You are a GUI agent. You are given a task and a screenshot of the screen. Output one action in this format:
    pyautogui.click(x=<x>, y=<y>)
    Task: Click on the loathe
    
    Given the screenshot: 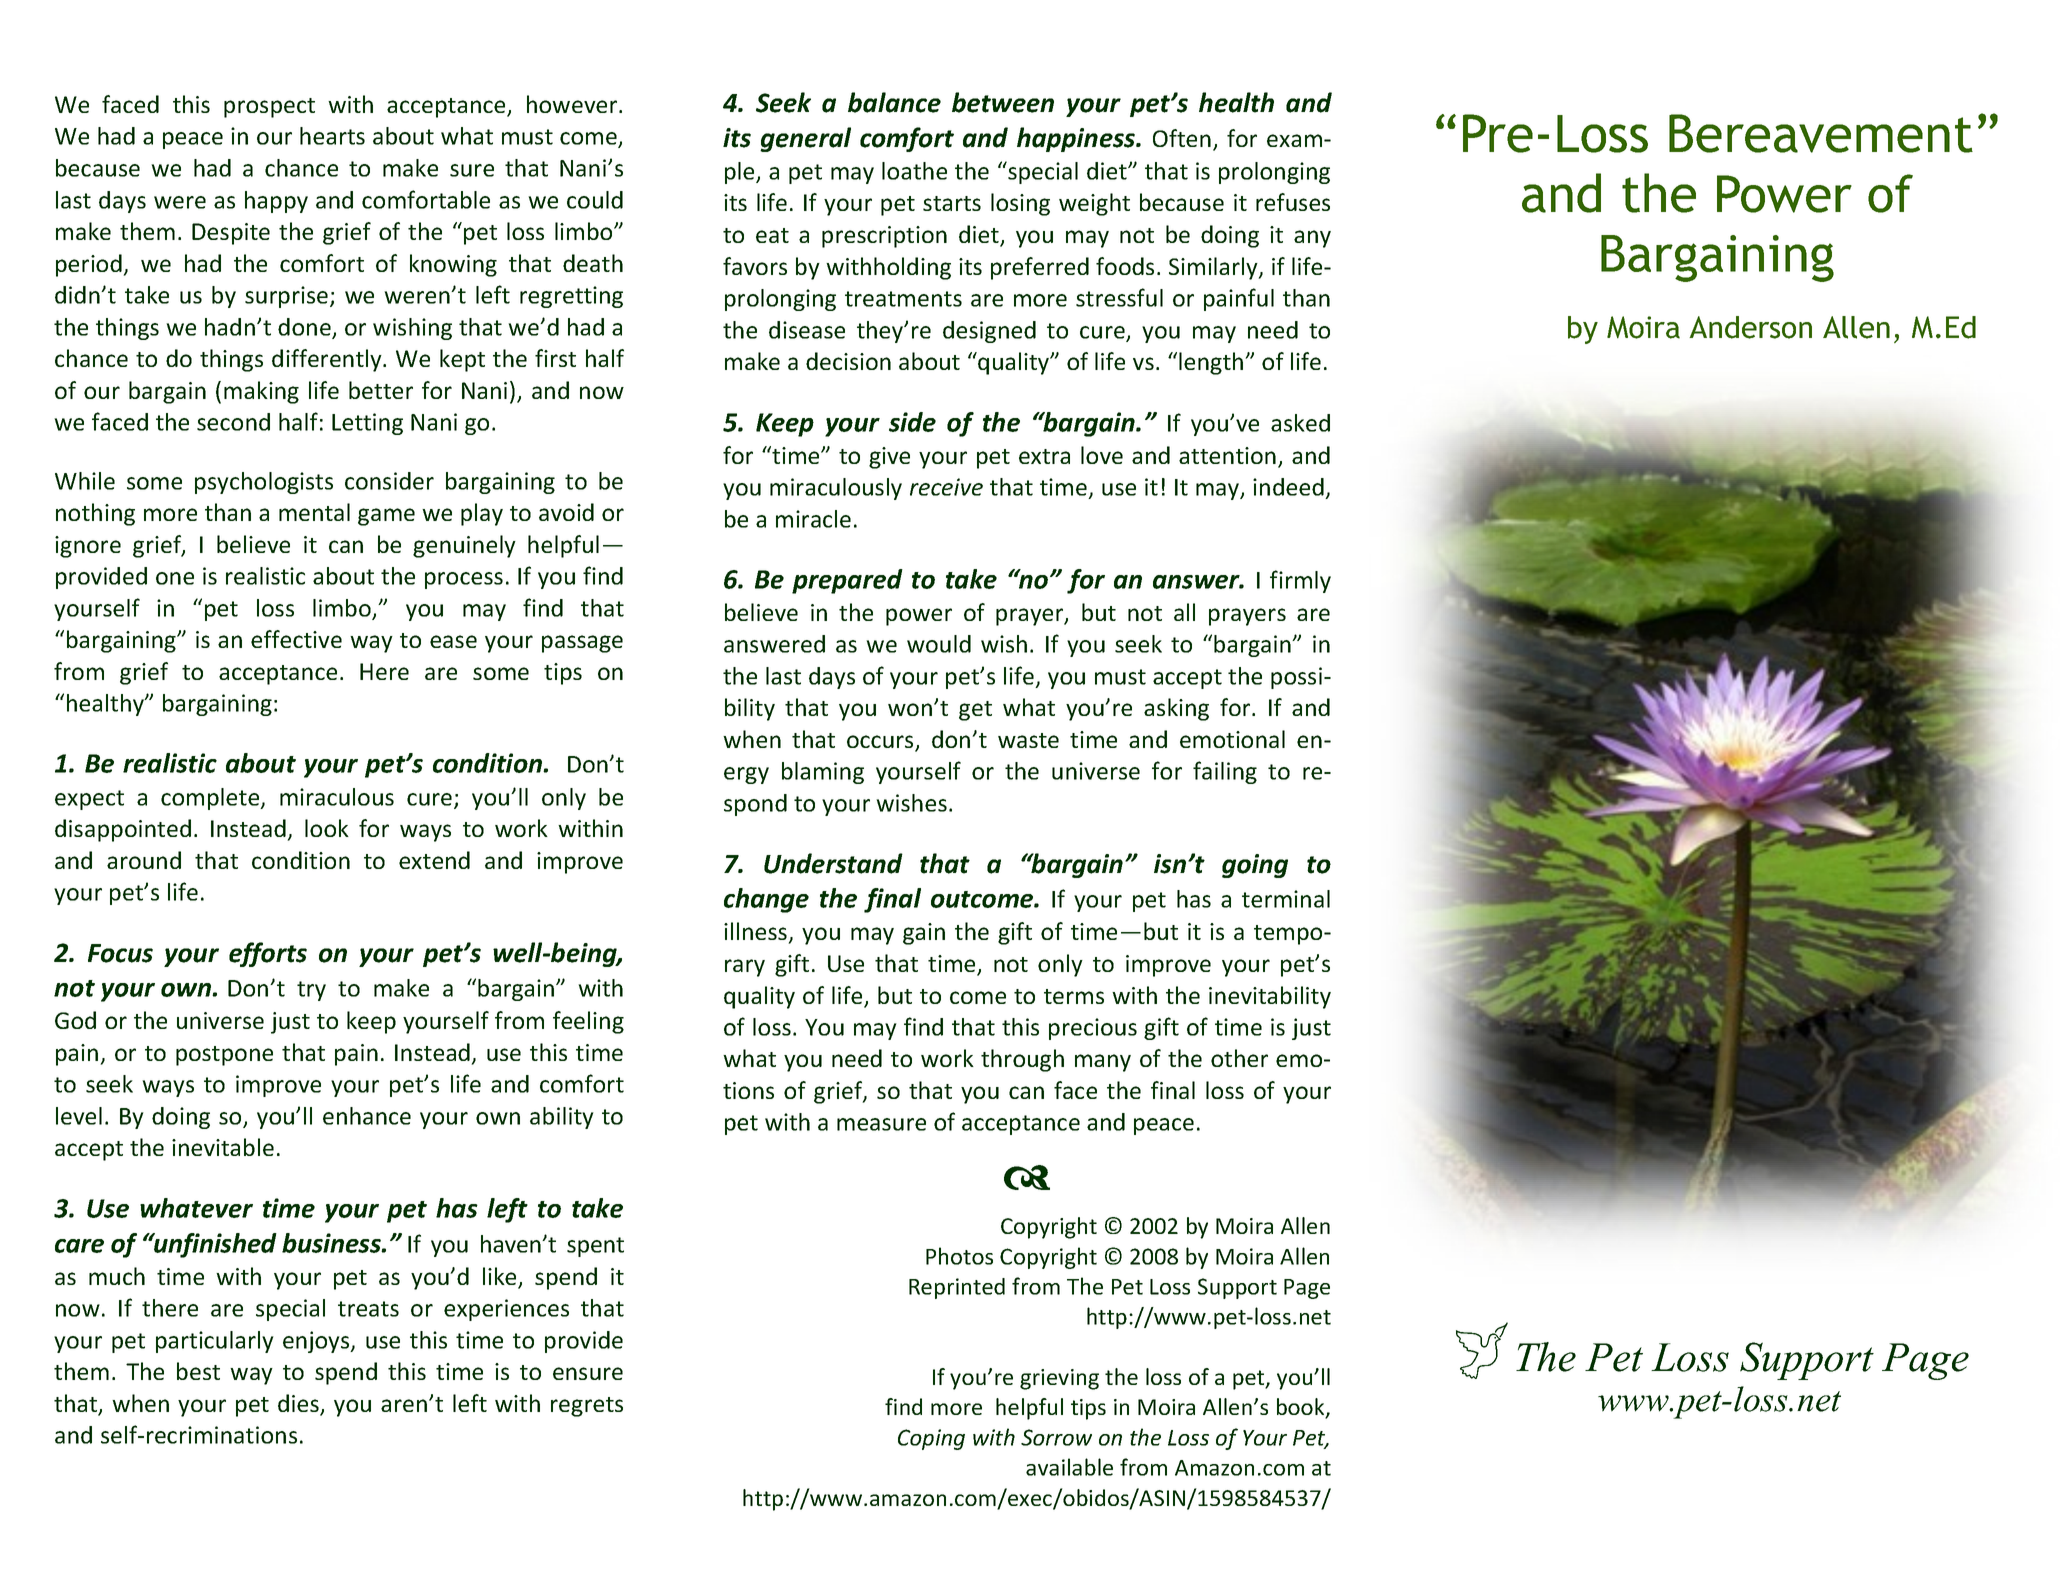 What is the action you would take?
    pyautogui.click(x=914, y=171)
